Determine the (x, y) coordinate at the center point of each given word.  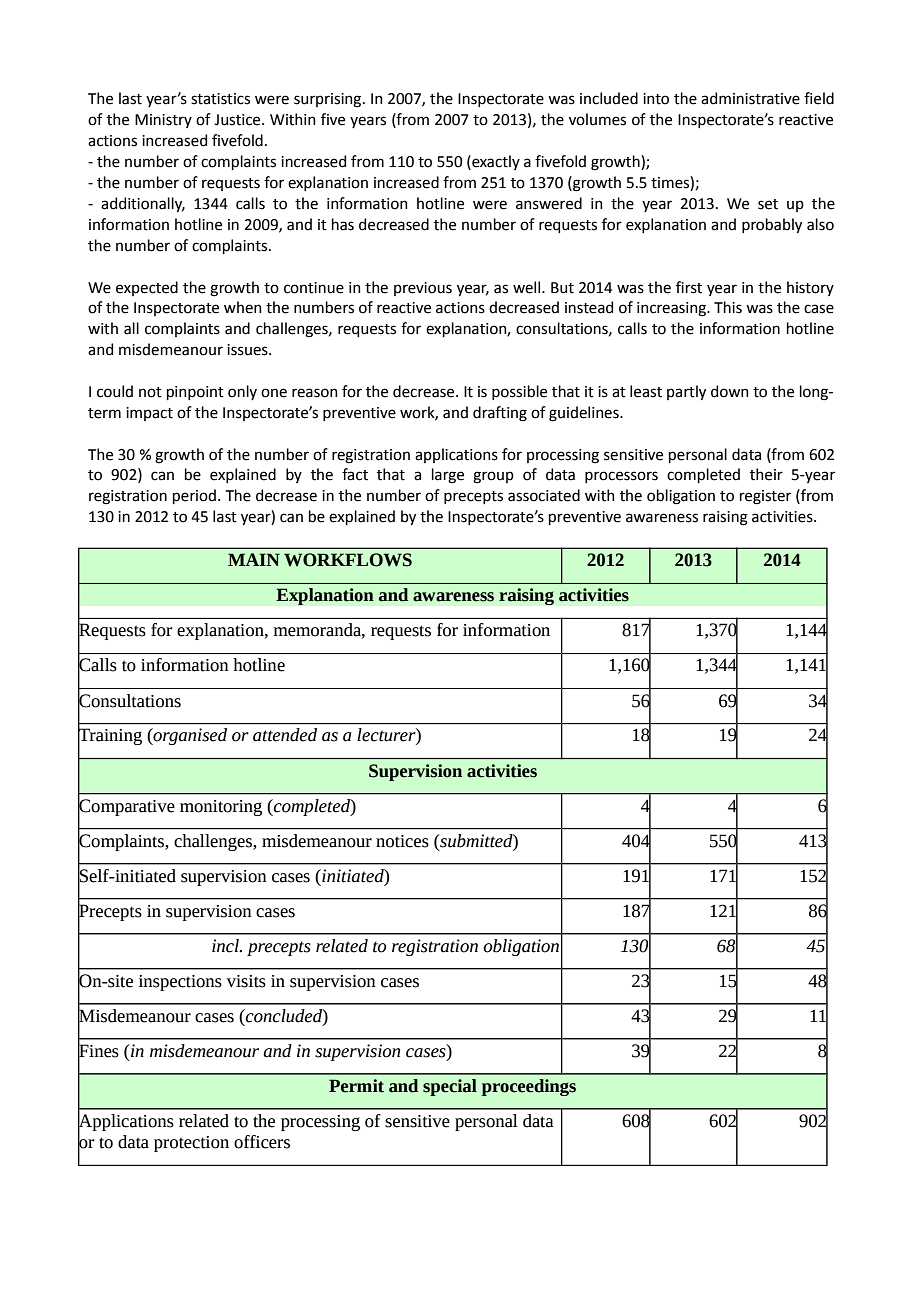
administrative (750, 98)
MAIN (254, 559)
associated (544, 495)
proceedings (529, 1087)
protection (191, 1144)
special (450, 1087)
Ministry (163, 121)
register (765, 497)
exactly (495, 162)
